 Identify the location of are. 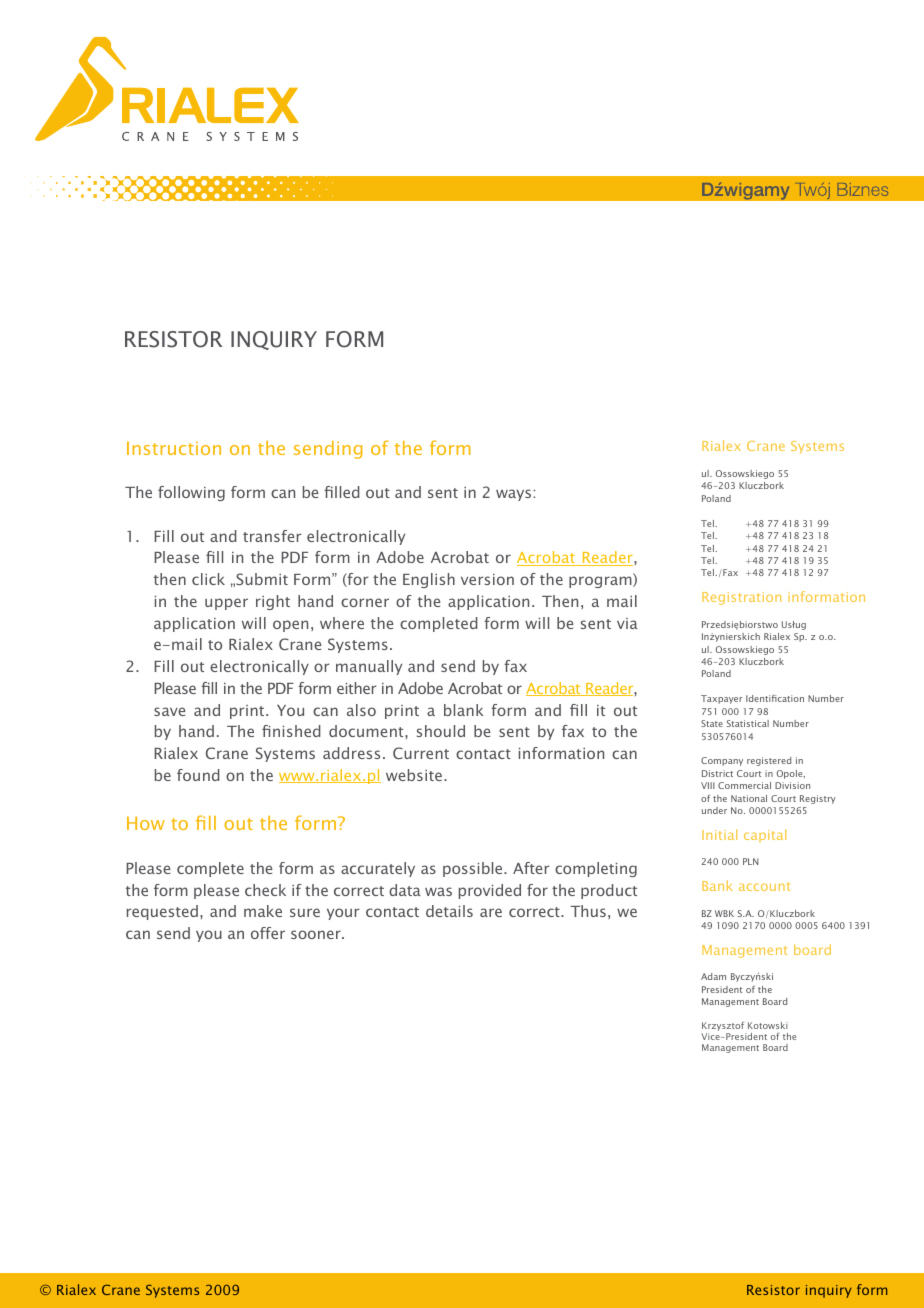
(491, 912).
